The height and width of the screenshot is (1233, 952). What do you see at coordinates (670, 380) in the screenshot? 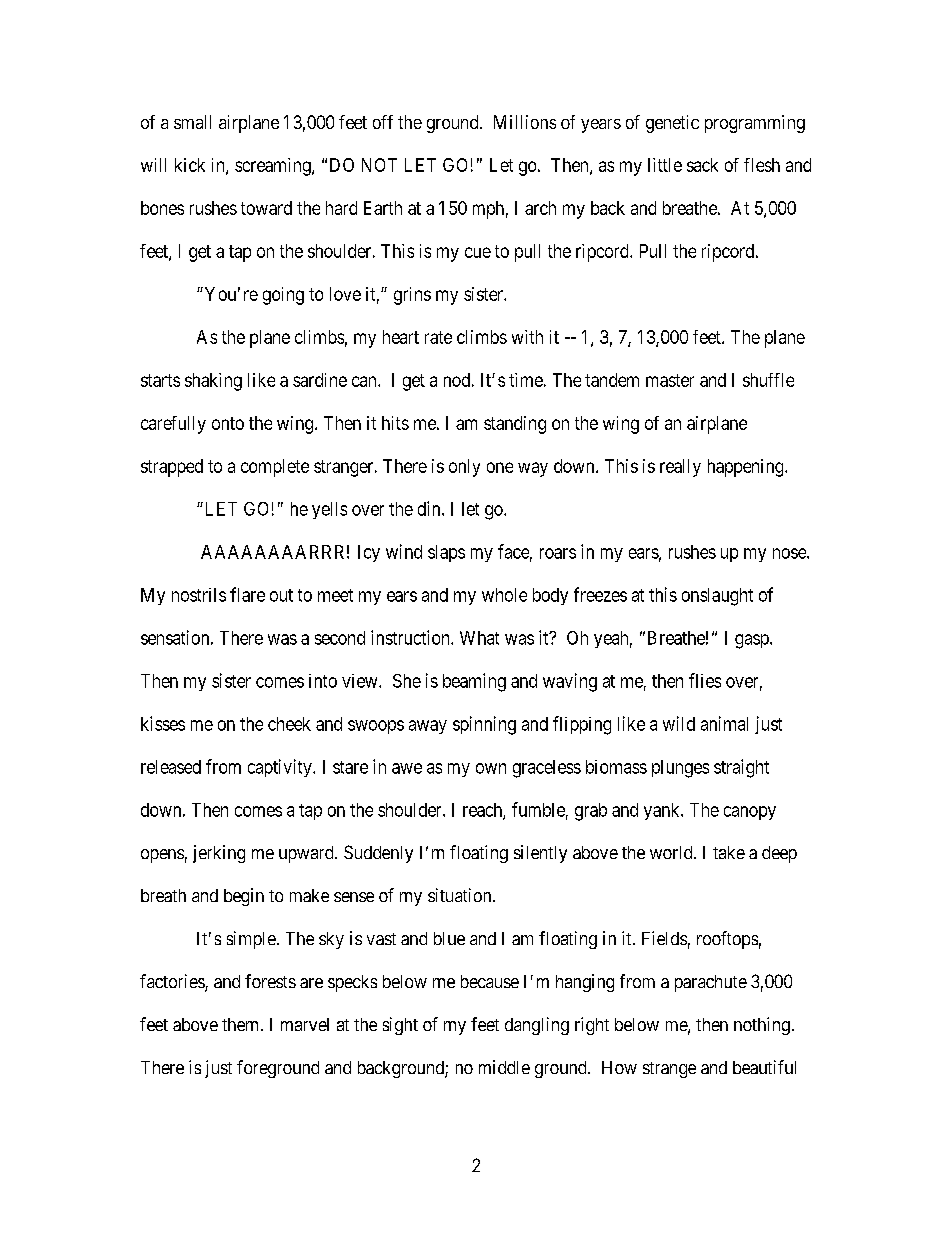
I see `master` at bounding box center [670, 380].
